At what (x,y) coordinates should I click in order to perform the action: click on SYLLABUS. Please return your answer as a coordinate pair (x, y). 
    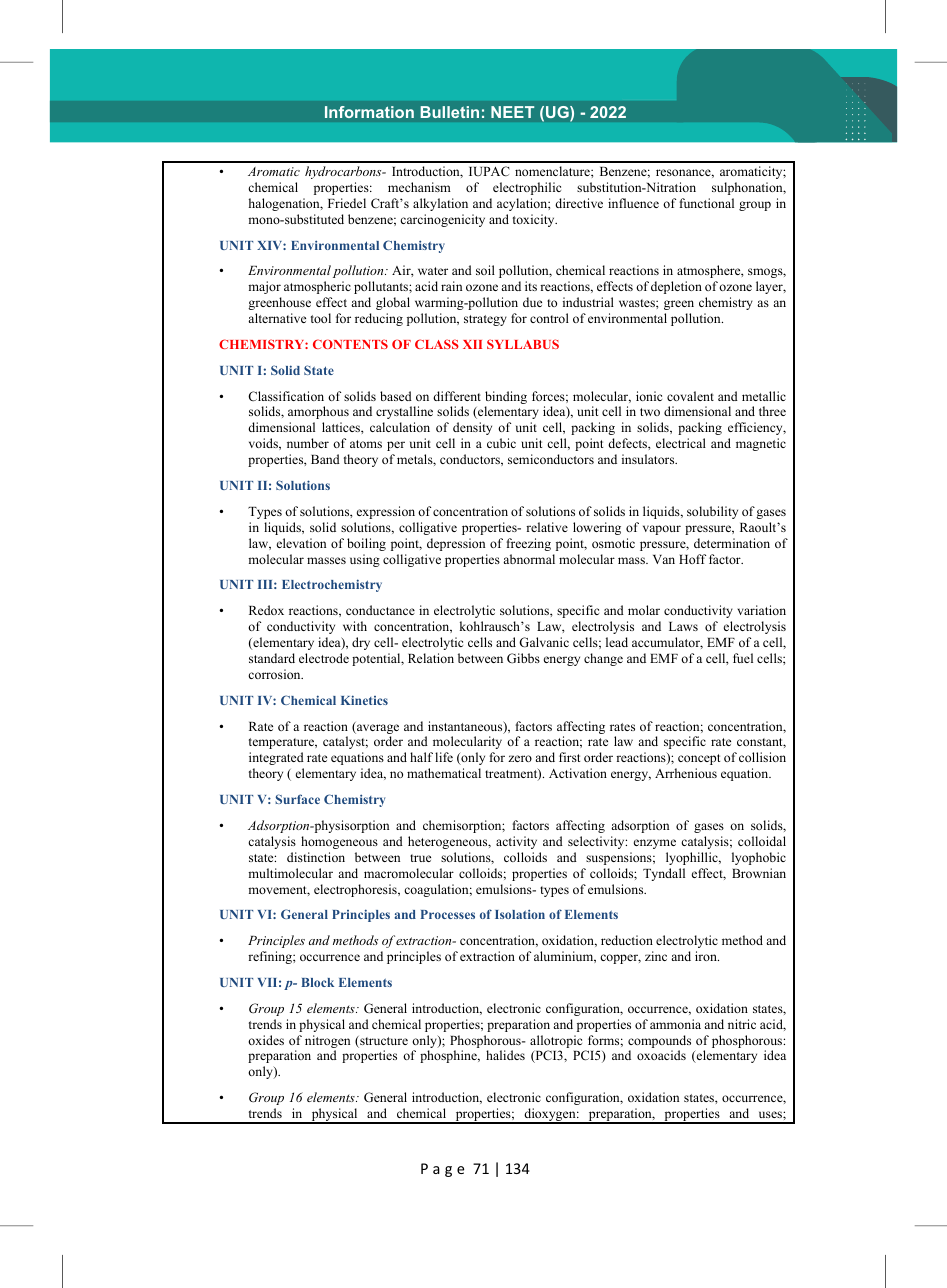
    Looking at the image, I should click on (523, 344).
